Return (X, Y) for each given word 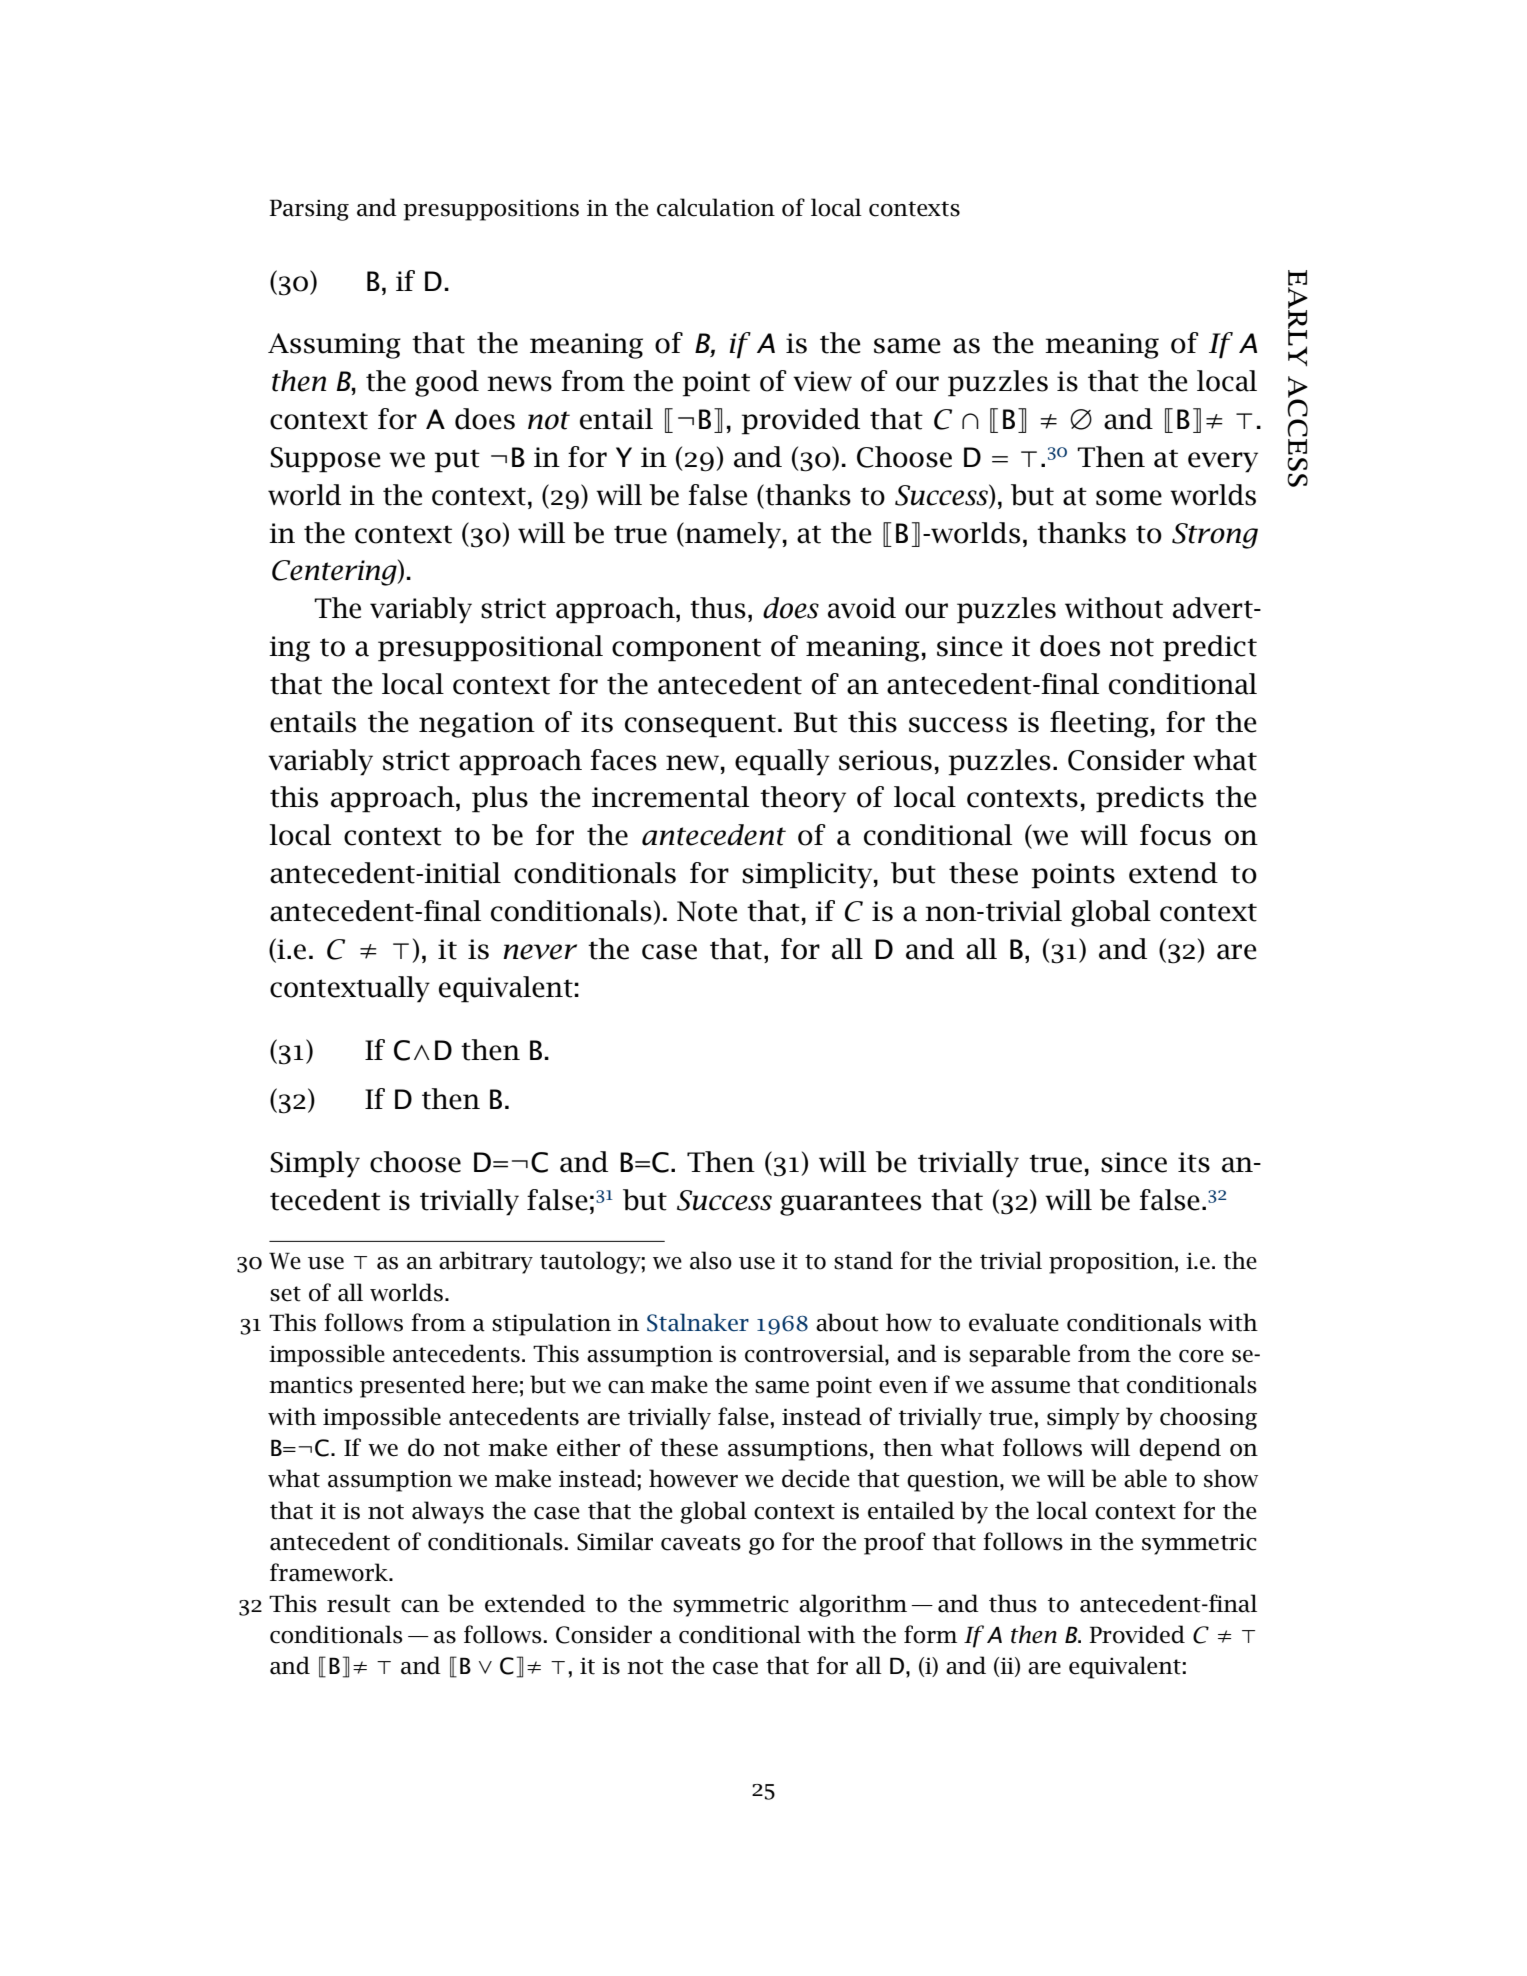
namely (732, 535)
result (359, 1603)
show (1231, 1478)
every (1223, 462)
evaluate (1014, 1322)
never (540, 952)
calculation (716, 207)
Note (707, 911)
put (457, 461)
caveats (701, 1543)
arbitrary (486, 1262)
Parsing (309, 210)
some (1129, 498)
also (711, 1260)
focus (1175, 835)
